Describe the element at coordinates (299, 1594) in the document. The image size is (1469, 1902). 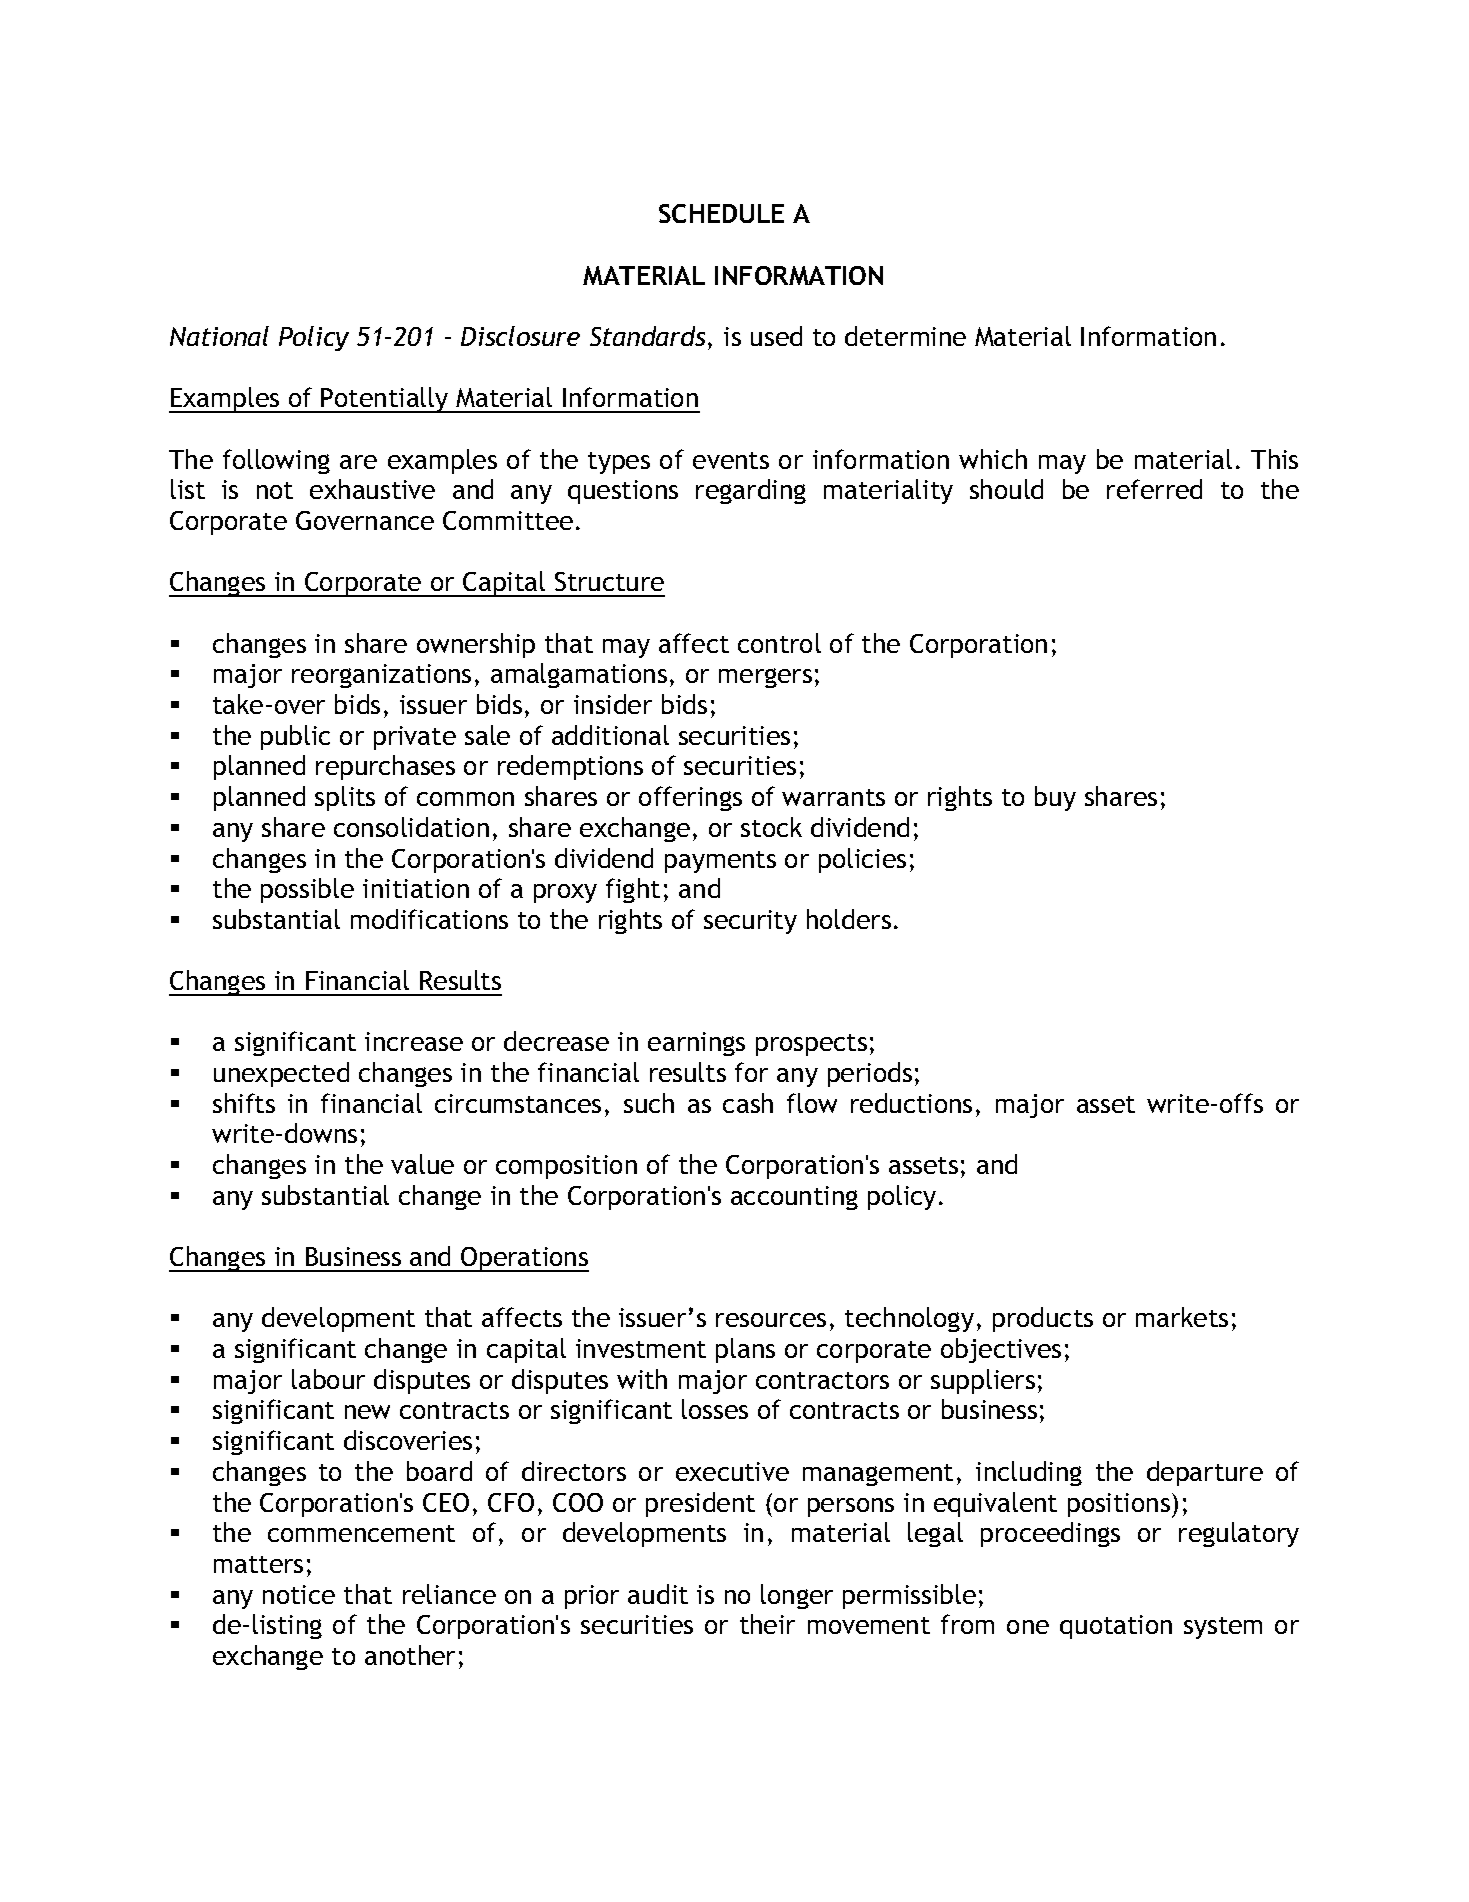
I see `notice` at that location.
